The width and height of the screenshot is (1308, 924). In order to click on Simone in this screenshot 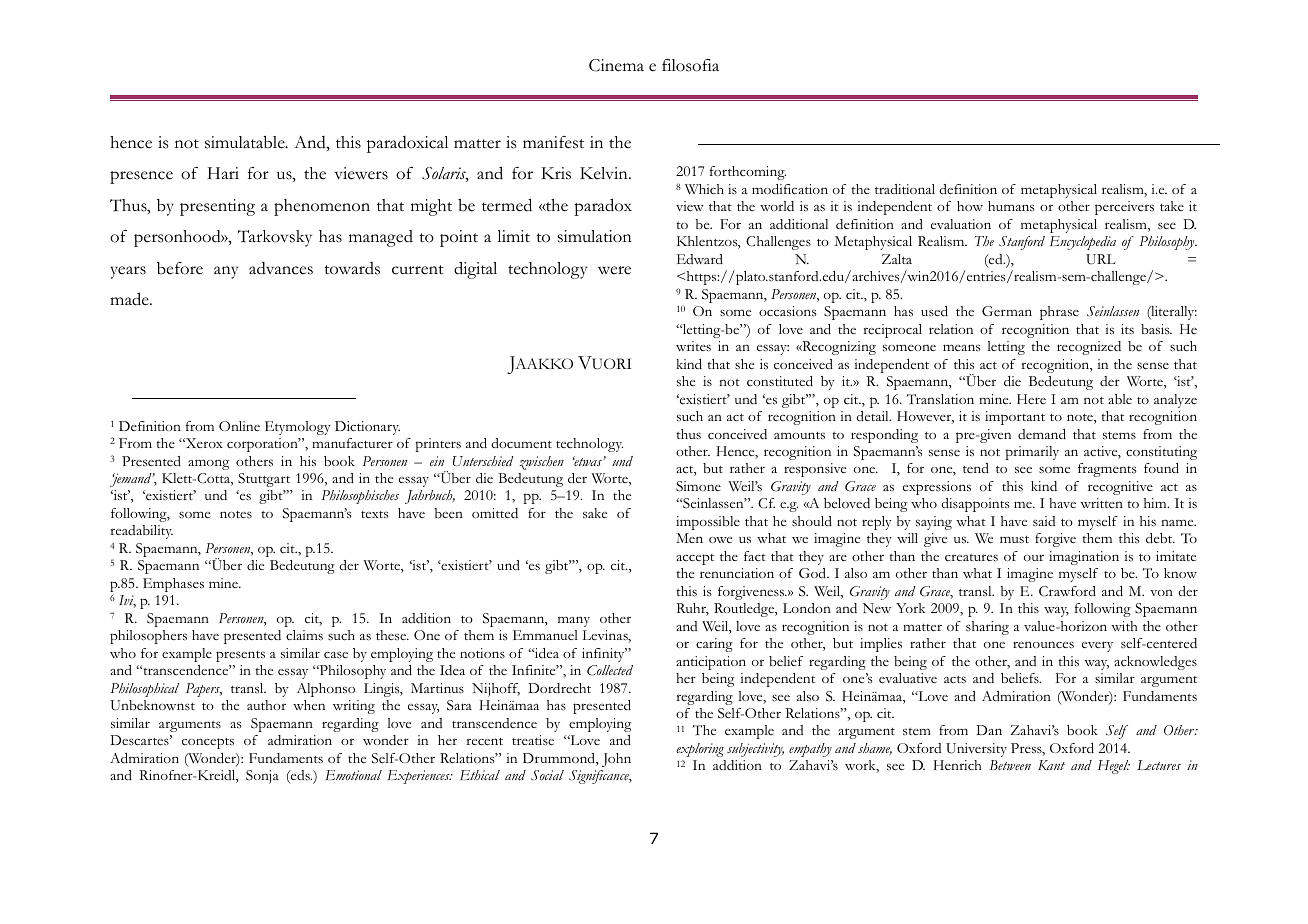, I will do `click(698, 486)`.
